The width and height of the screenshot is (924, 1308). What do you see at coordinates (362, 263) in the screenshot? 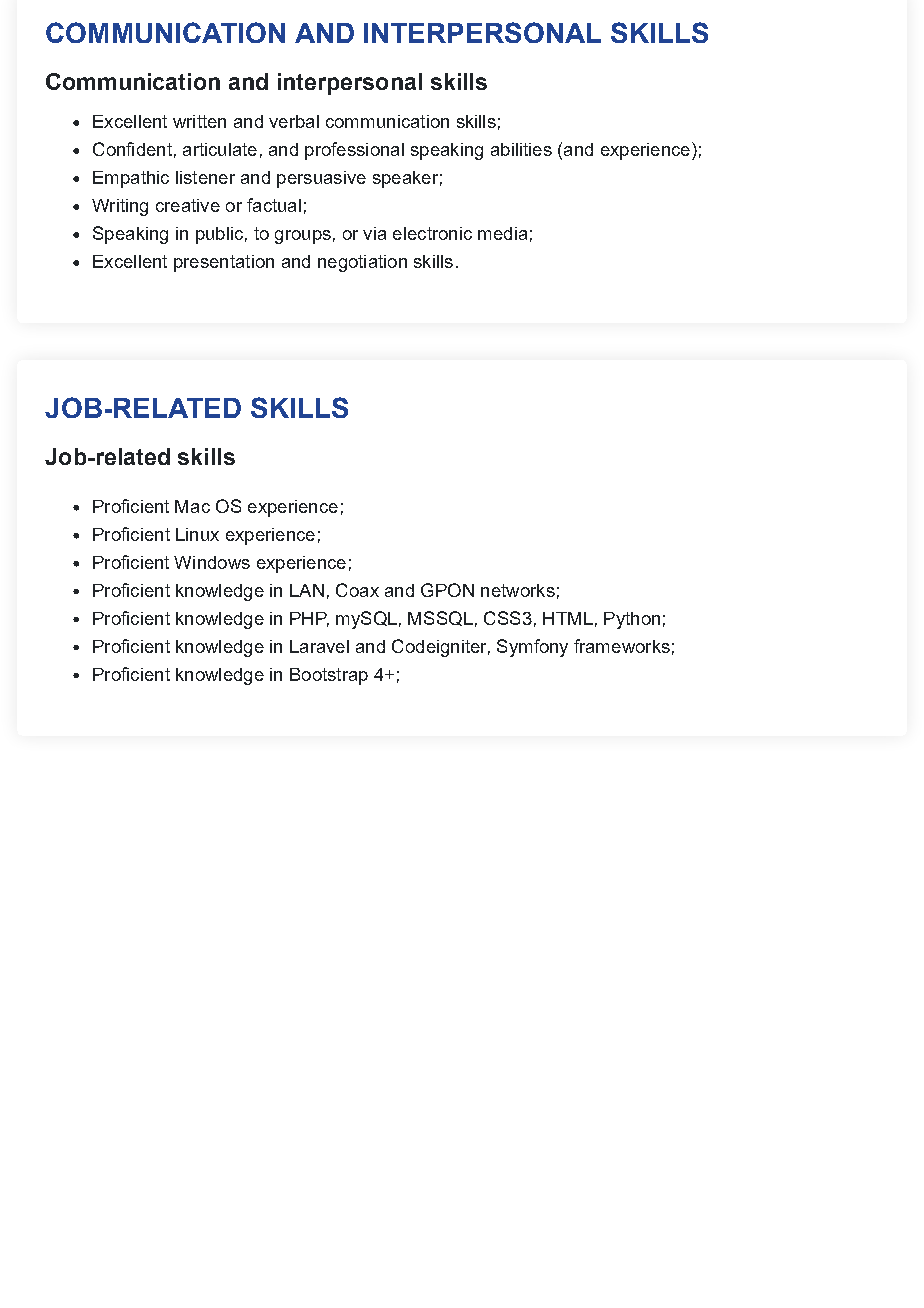
I see `negotiation` at bounding box center [362, 263].
